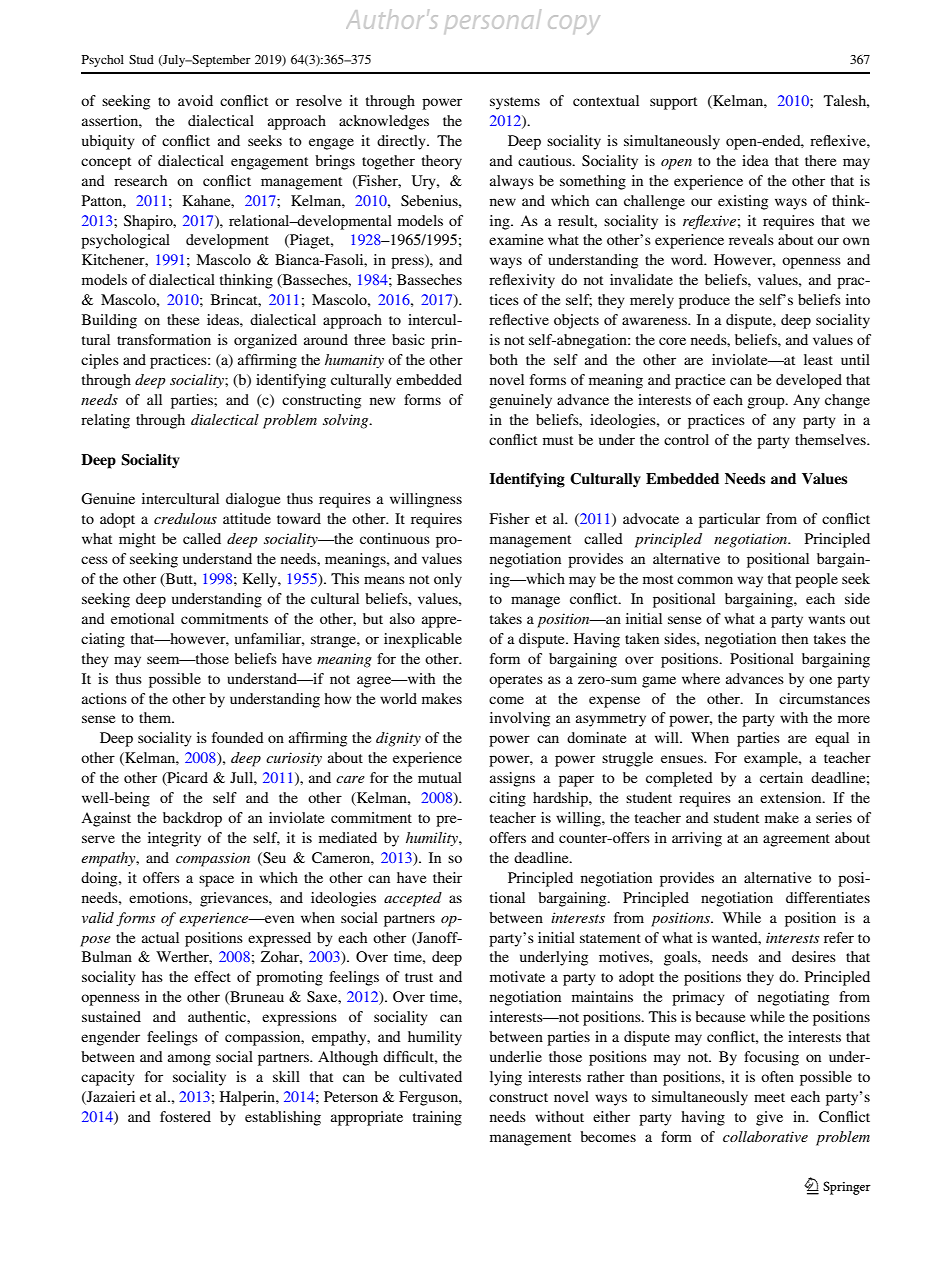 The image size is (952, 1265). What do you see at coordinates (493, 20) in the document?
I see `personal` at bounding box center [493, 20].
